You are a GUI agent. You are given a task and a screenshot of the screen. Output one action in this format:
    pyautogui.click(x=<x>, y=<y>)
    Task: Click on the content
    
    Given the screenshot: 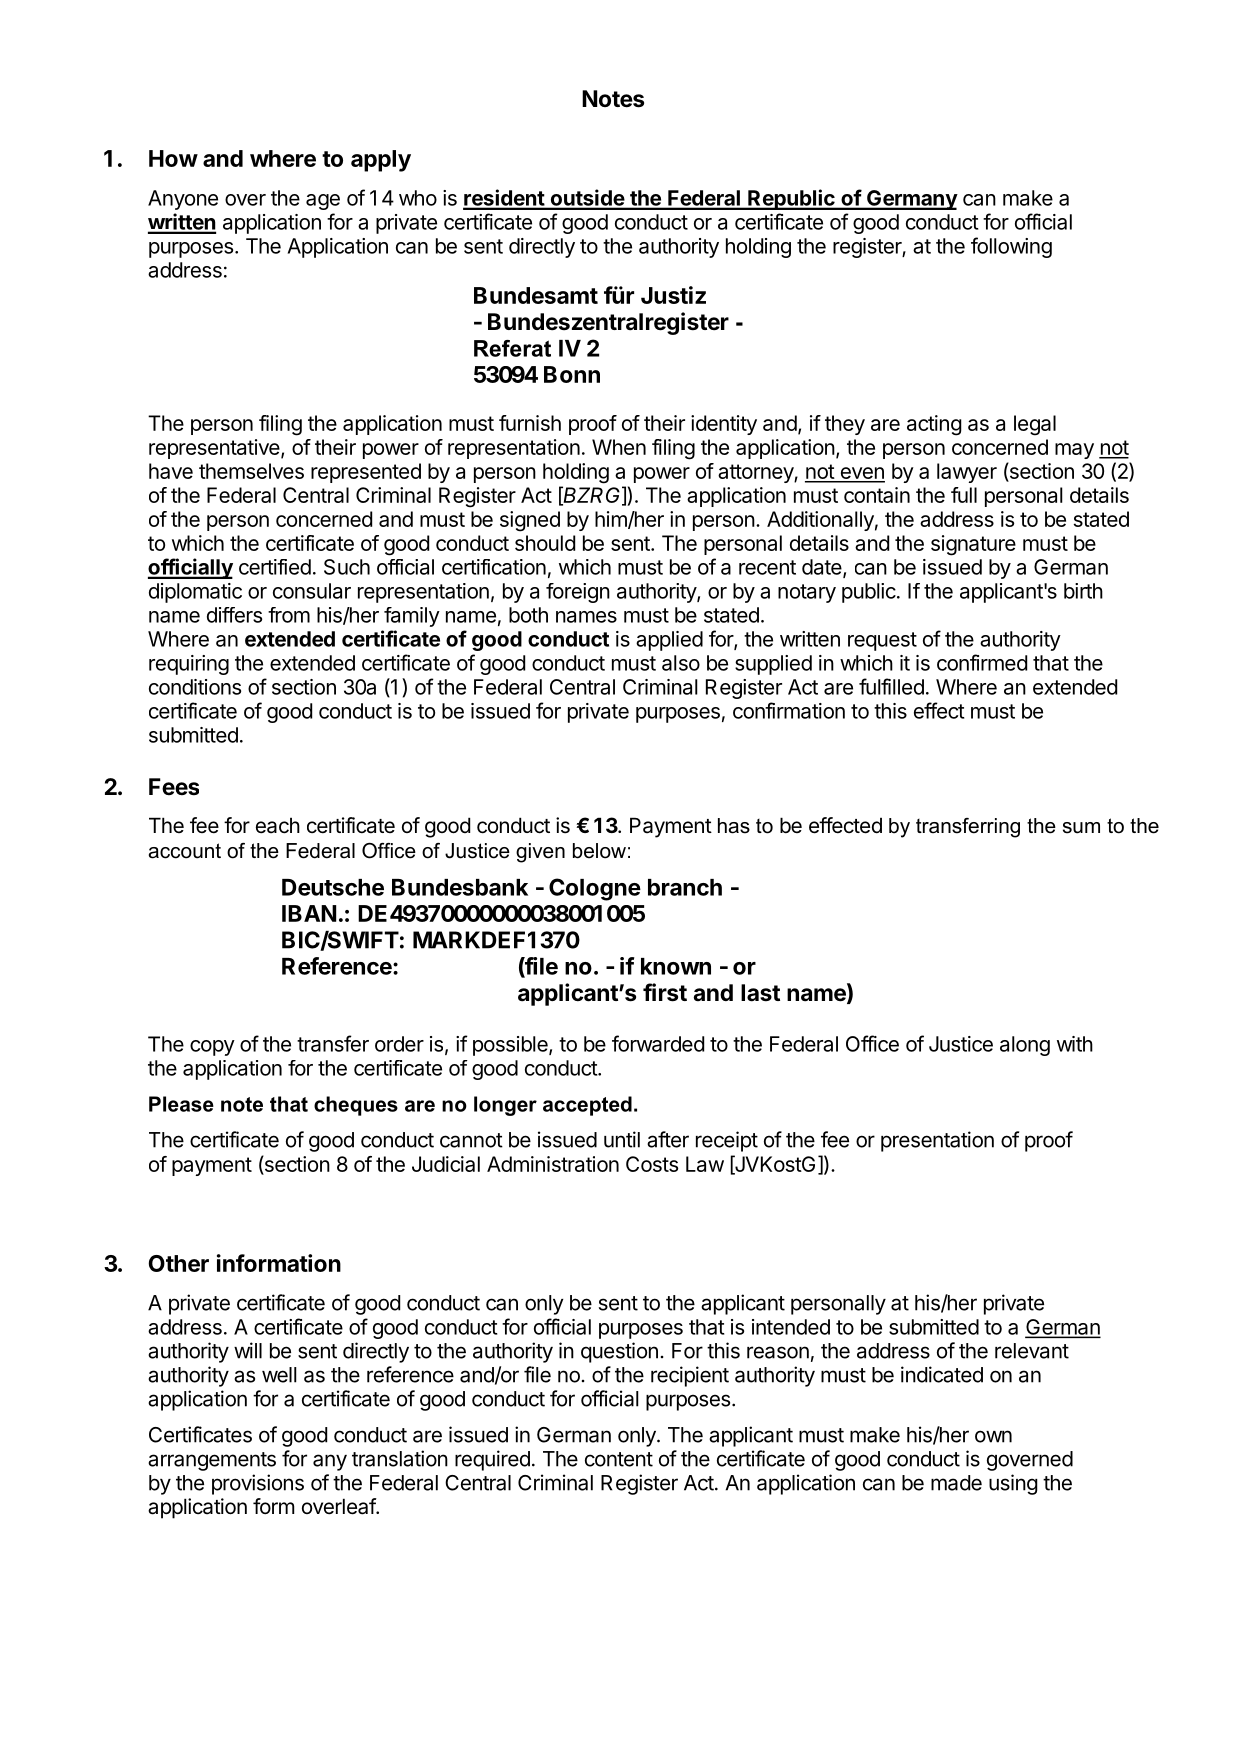 What is the action you would take?
    pyautogui.click(x=619, y=1459)
